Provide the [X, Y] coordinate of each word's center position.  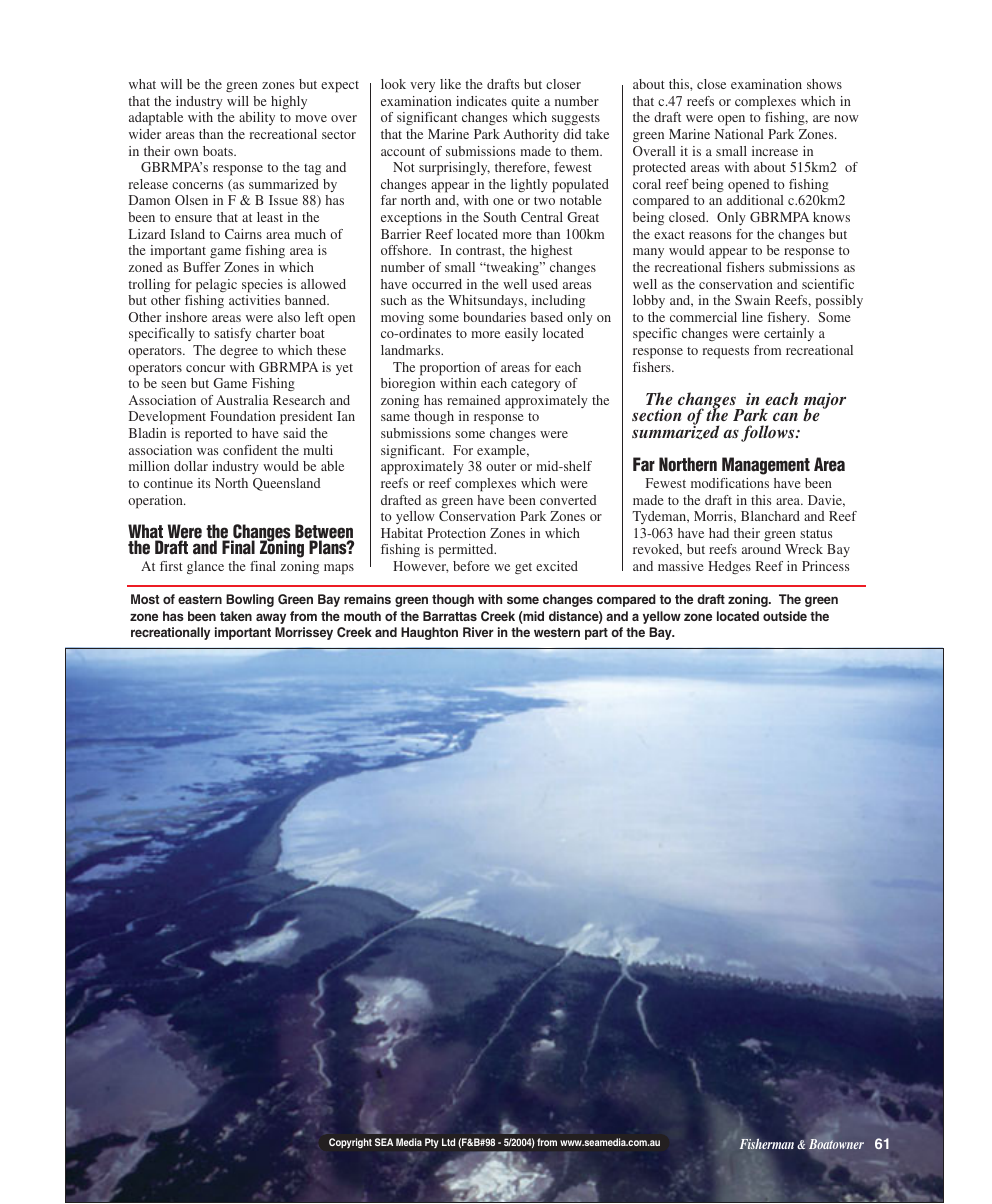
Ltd [448, 1142]
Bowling [250, 600]
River [478, 632]
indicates [481, 101]
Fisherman [766, 1144]
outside [785, 616]
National [739, 134]
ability [257, 118]
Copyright [350, 1143]
